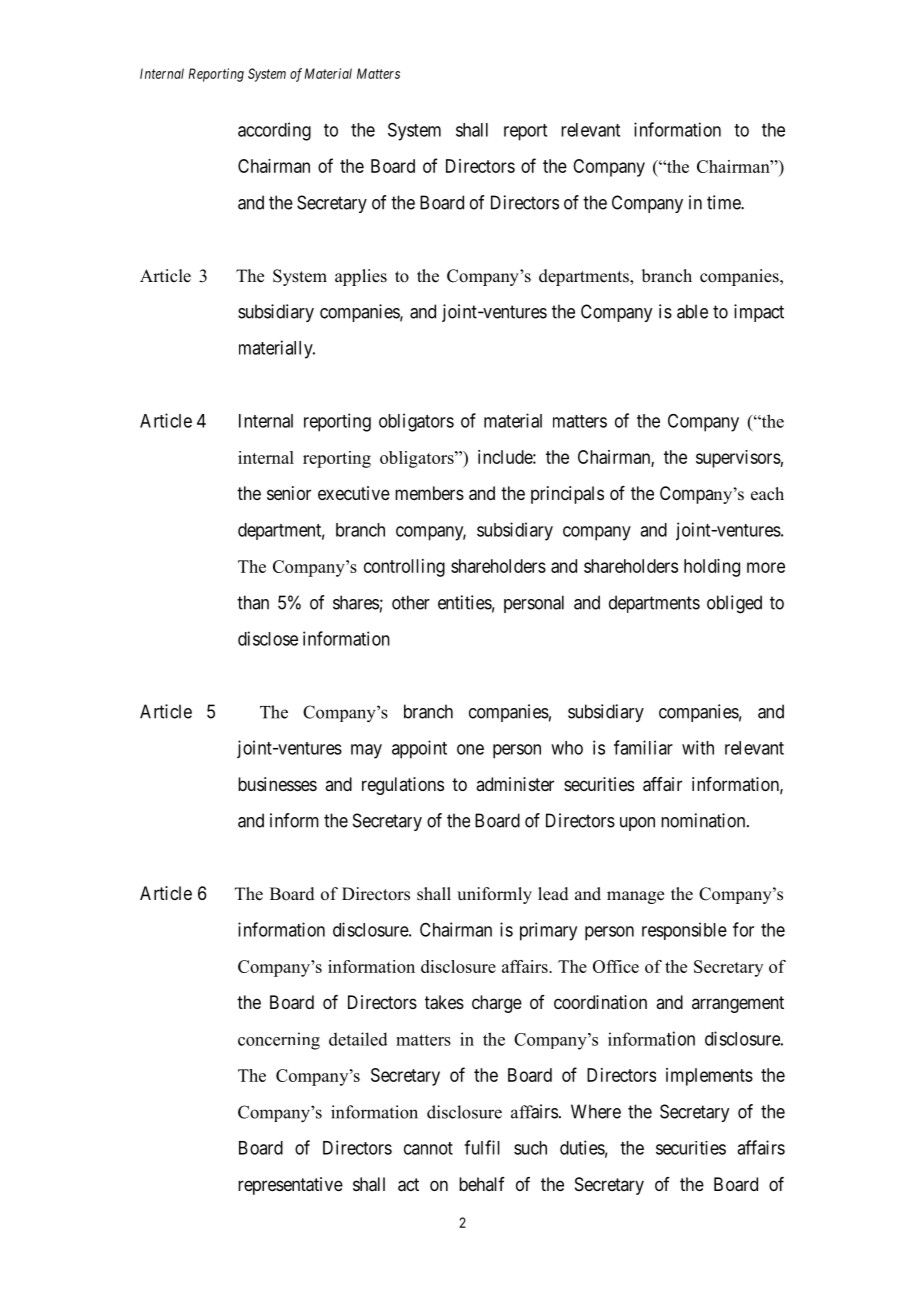 The image size is (924, 1308). Describe the element at coordinates (724, 202) in the screenshot. I see `time` at that location.
